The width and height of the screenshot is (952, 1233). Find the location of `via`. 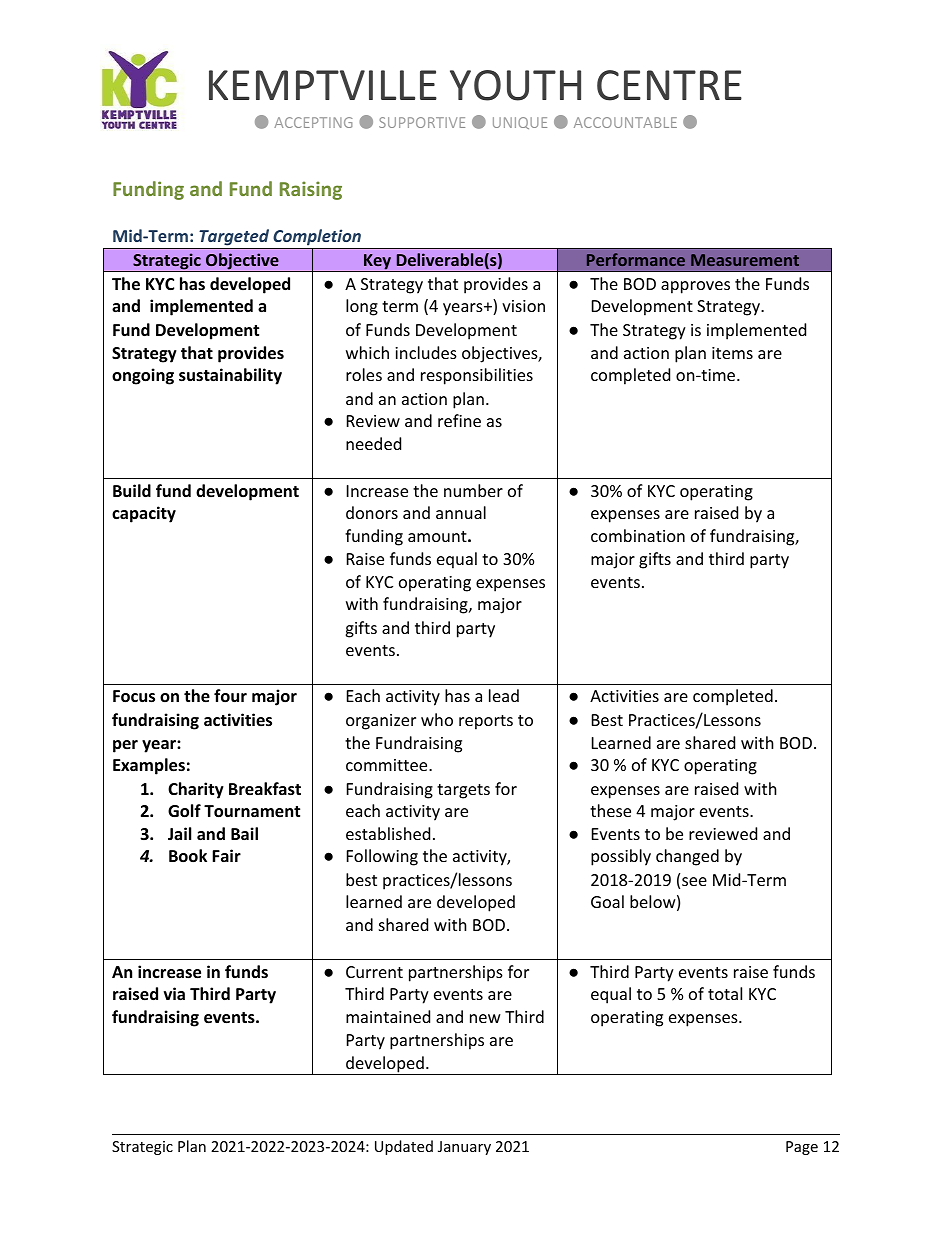

via is located at coordinates (174, 993).
